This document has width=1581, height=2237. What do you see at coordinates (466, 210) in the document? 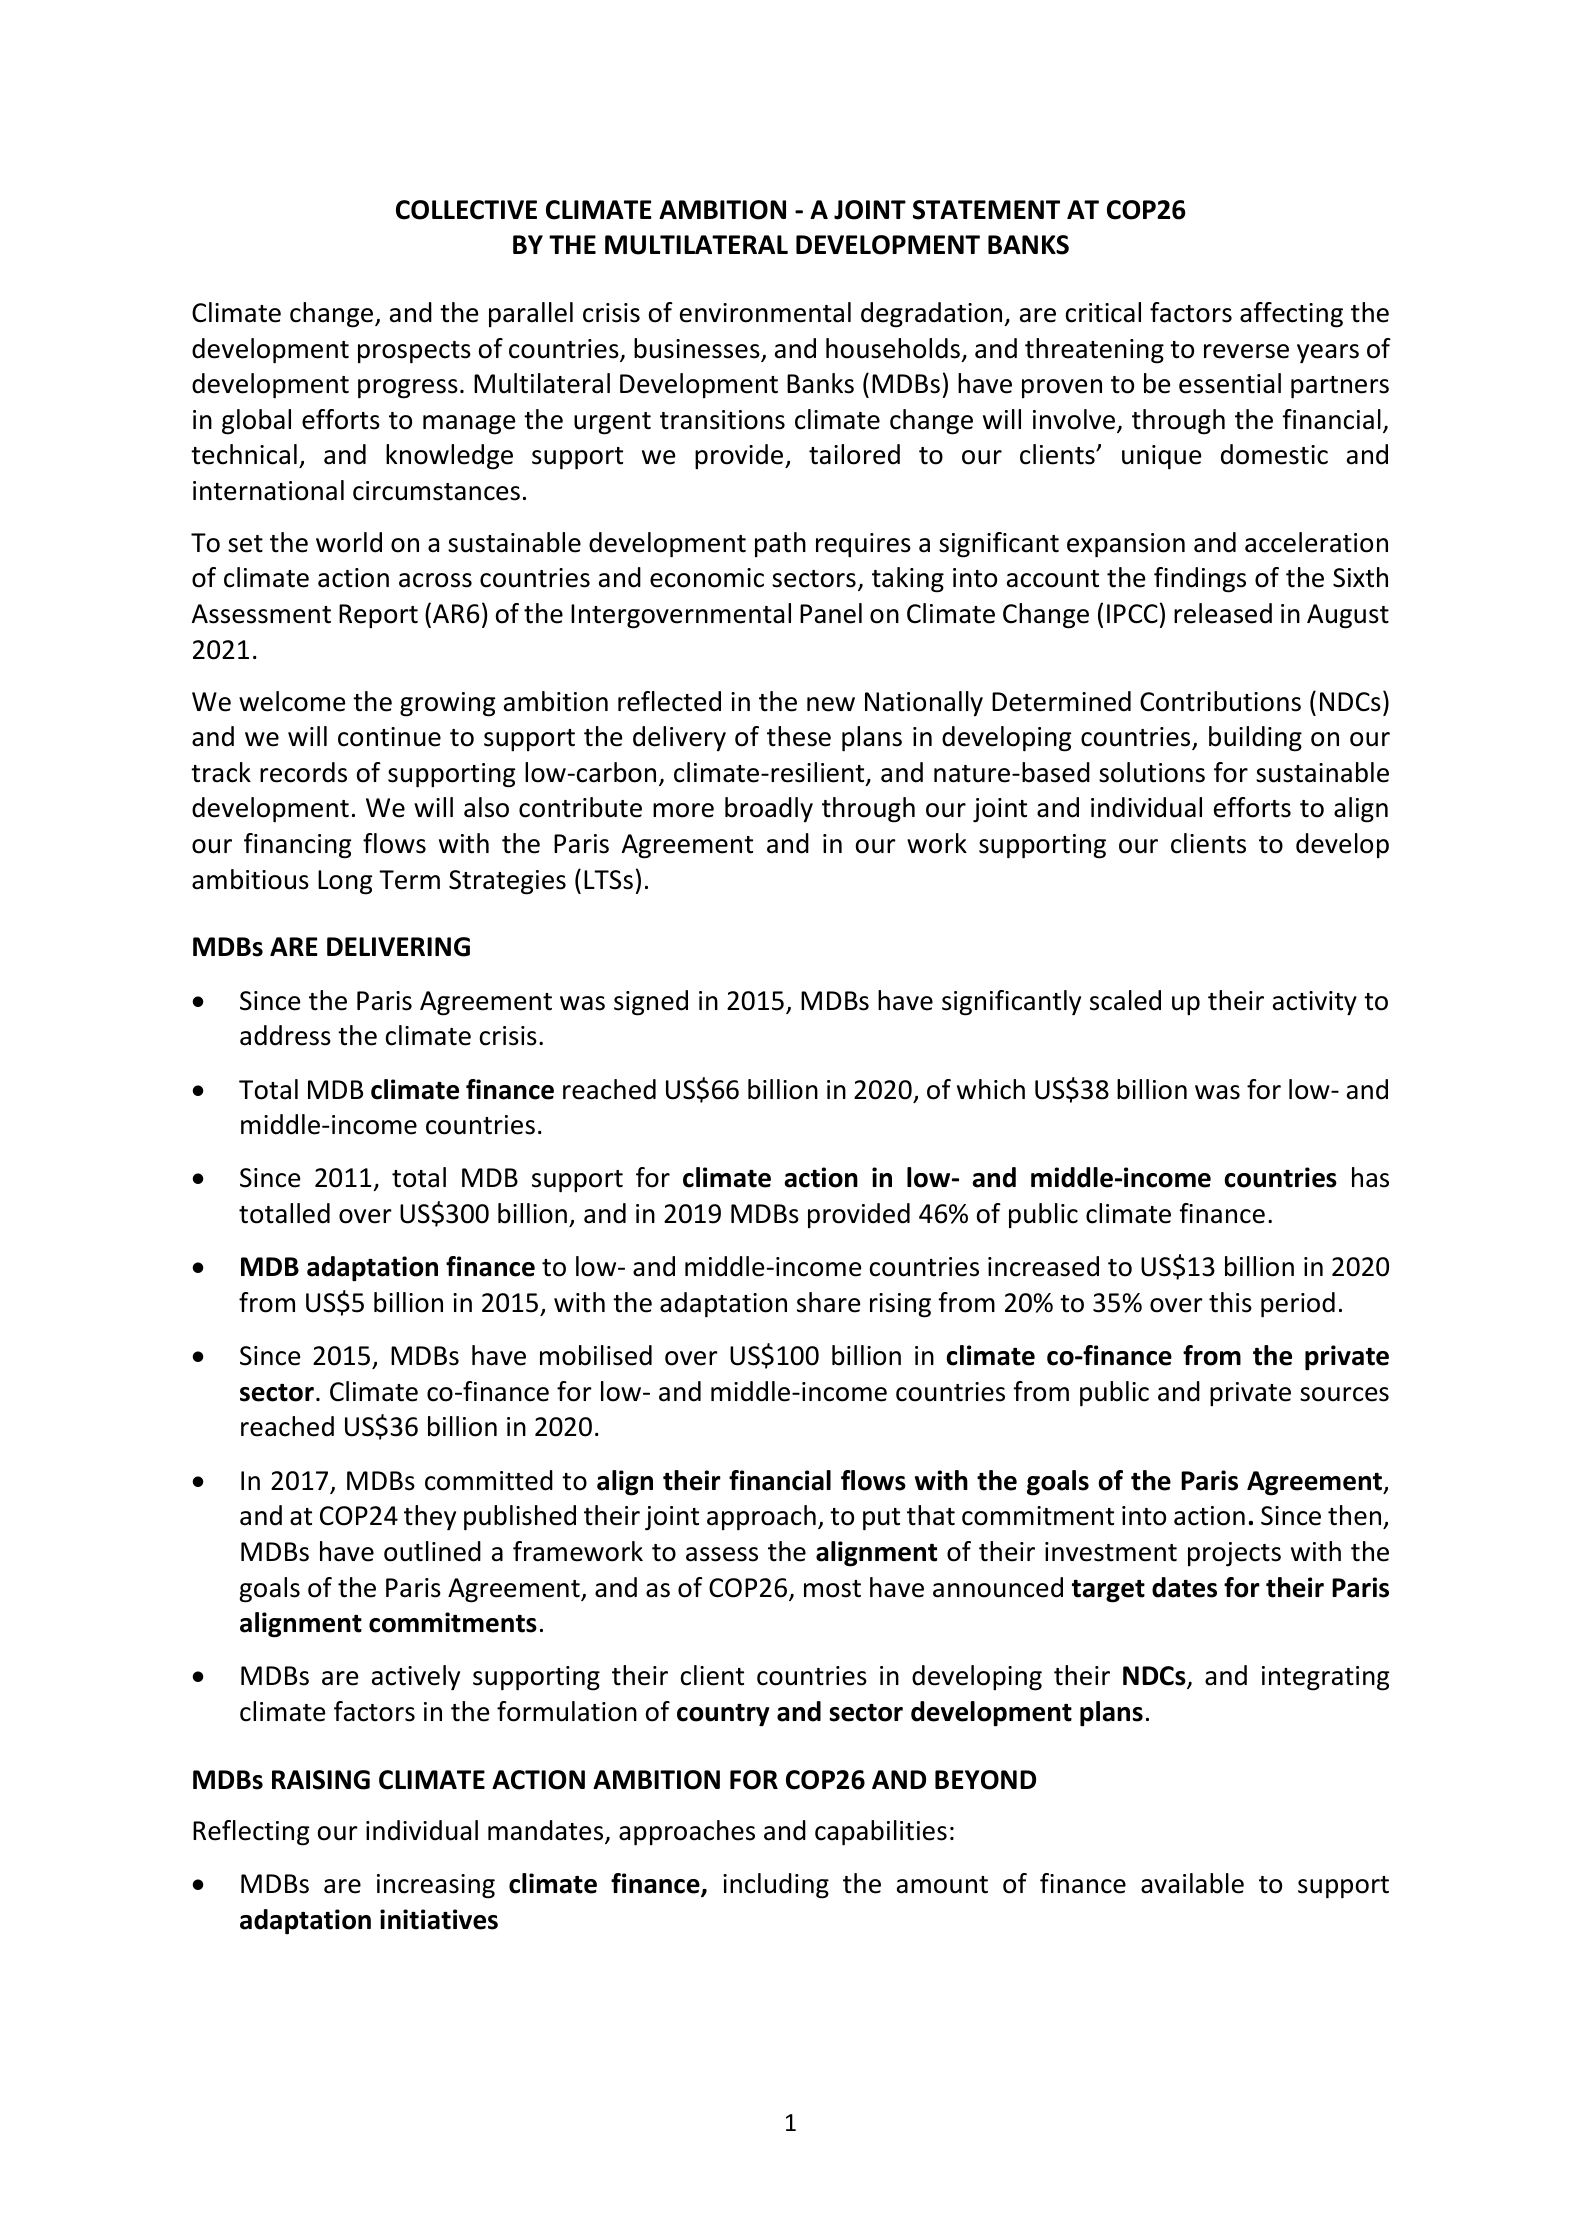
I see `COLLECTIVE` at bounding box center [466, 210].
